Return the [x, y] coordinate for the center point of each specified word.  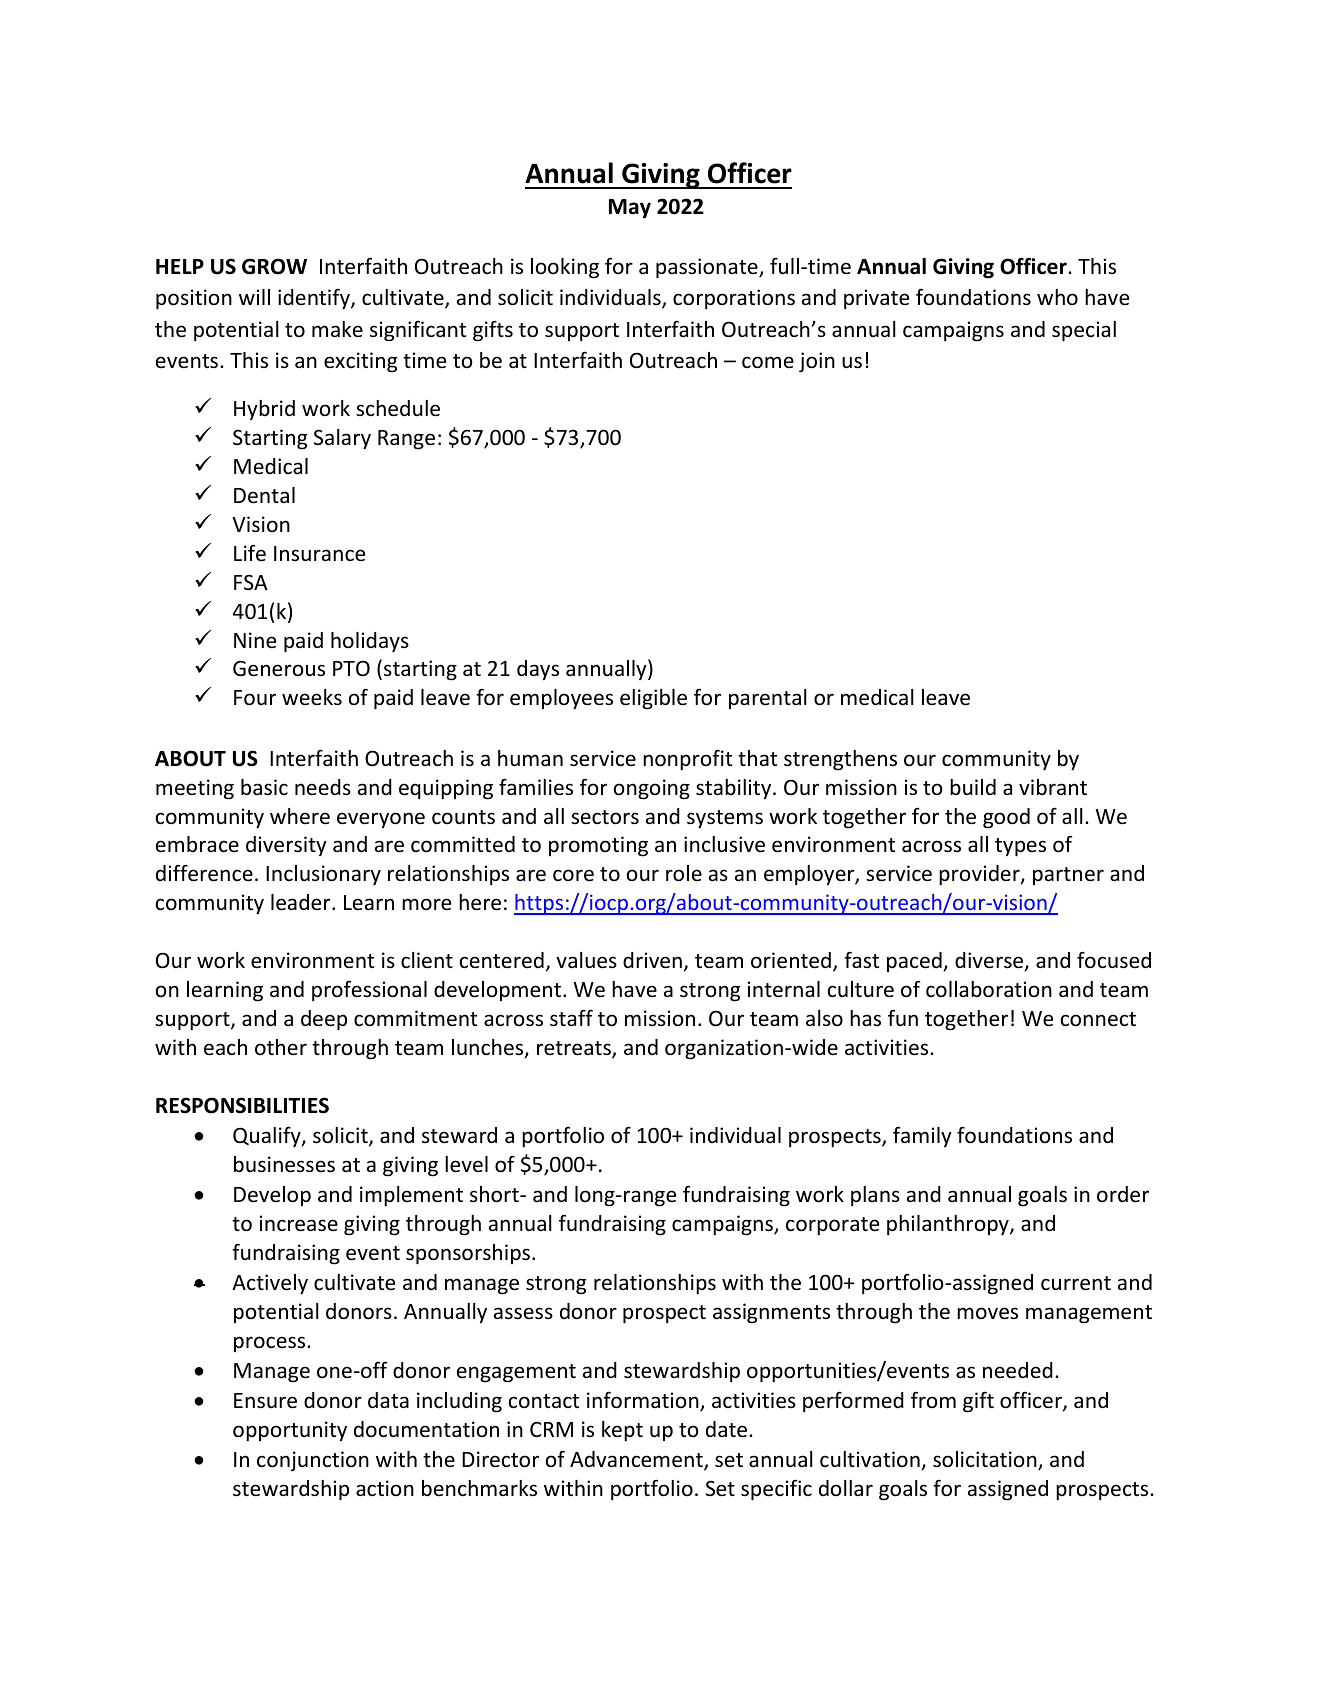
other [281, 1047]
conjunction [313, 1461]
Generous [279, 669]
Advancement [637, 1460]
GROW [274, 266]
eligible [653, 699]
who [1057, 297]
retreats [575, 1049]
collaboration [989, 989]
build [973, 787]
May [630, 208]
